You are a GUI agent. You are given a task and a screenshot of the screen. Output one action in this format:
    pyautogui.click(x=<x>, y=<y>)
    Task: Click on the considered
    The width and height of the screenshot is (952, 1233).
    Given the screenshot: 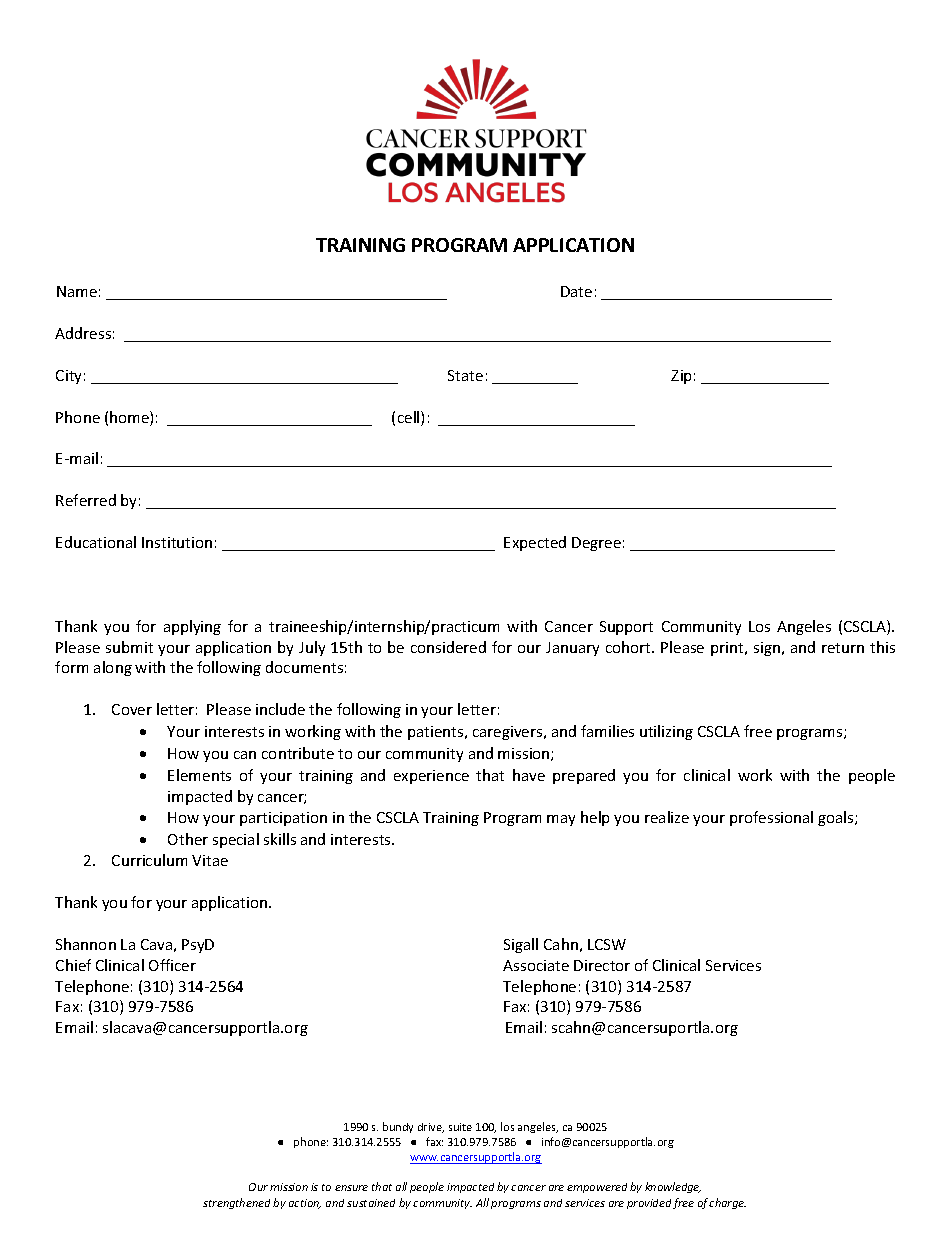 What is the action you would take?
    pyautogui.click(x=448, y=647)
